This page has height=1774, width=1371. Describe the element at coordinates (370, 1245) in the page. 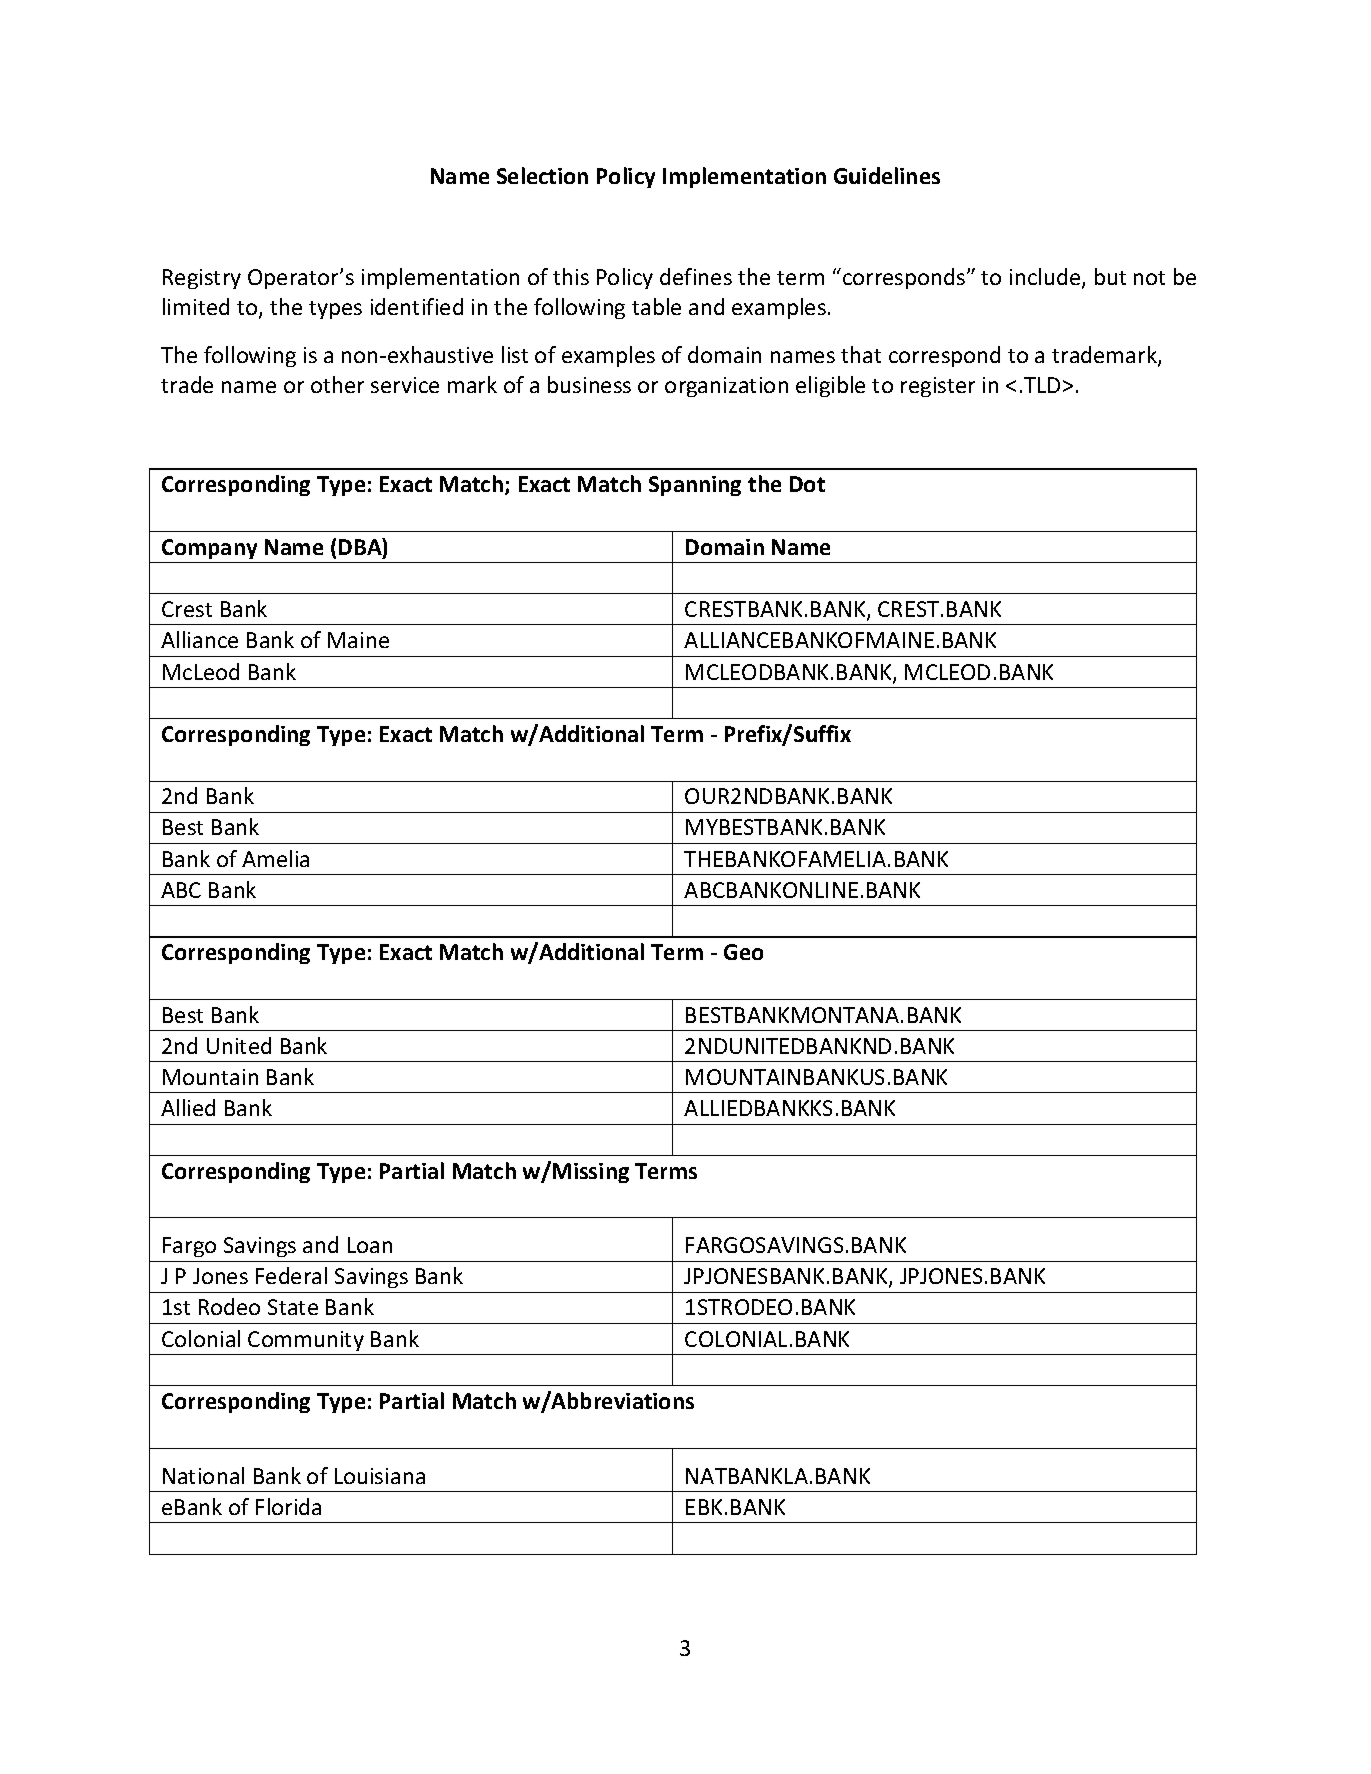

I see `Loan` at that location.
